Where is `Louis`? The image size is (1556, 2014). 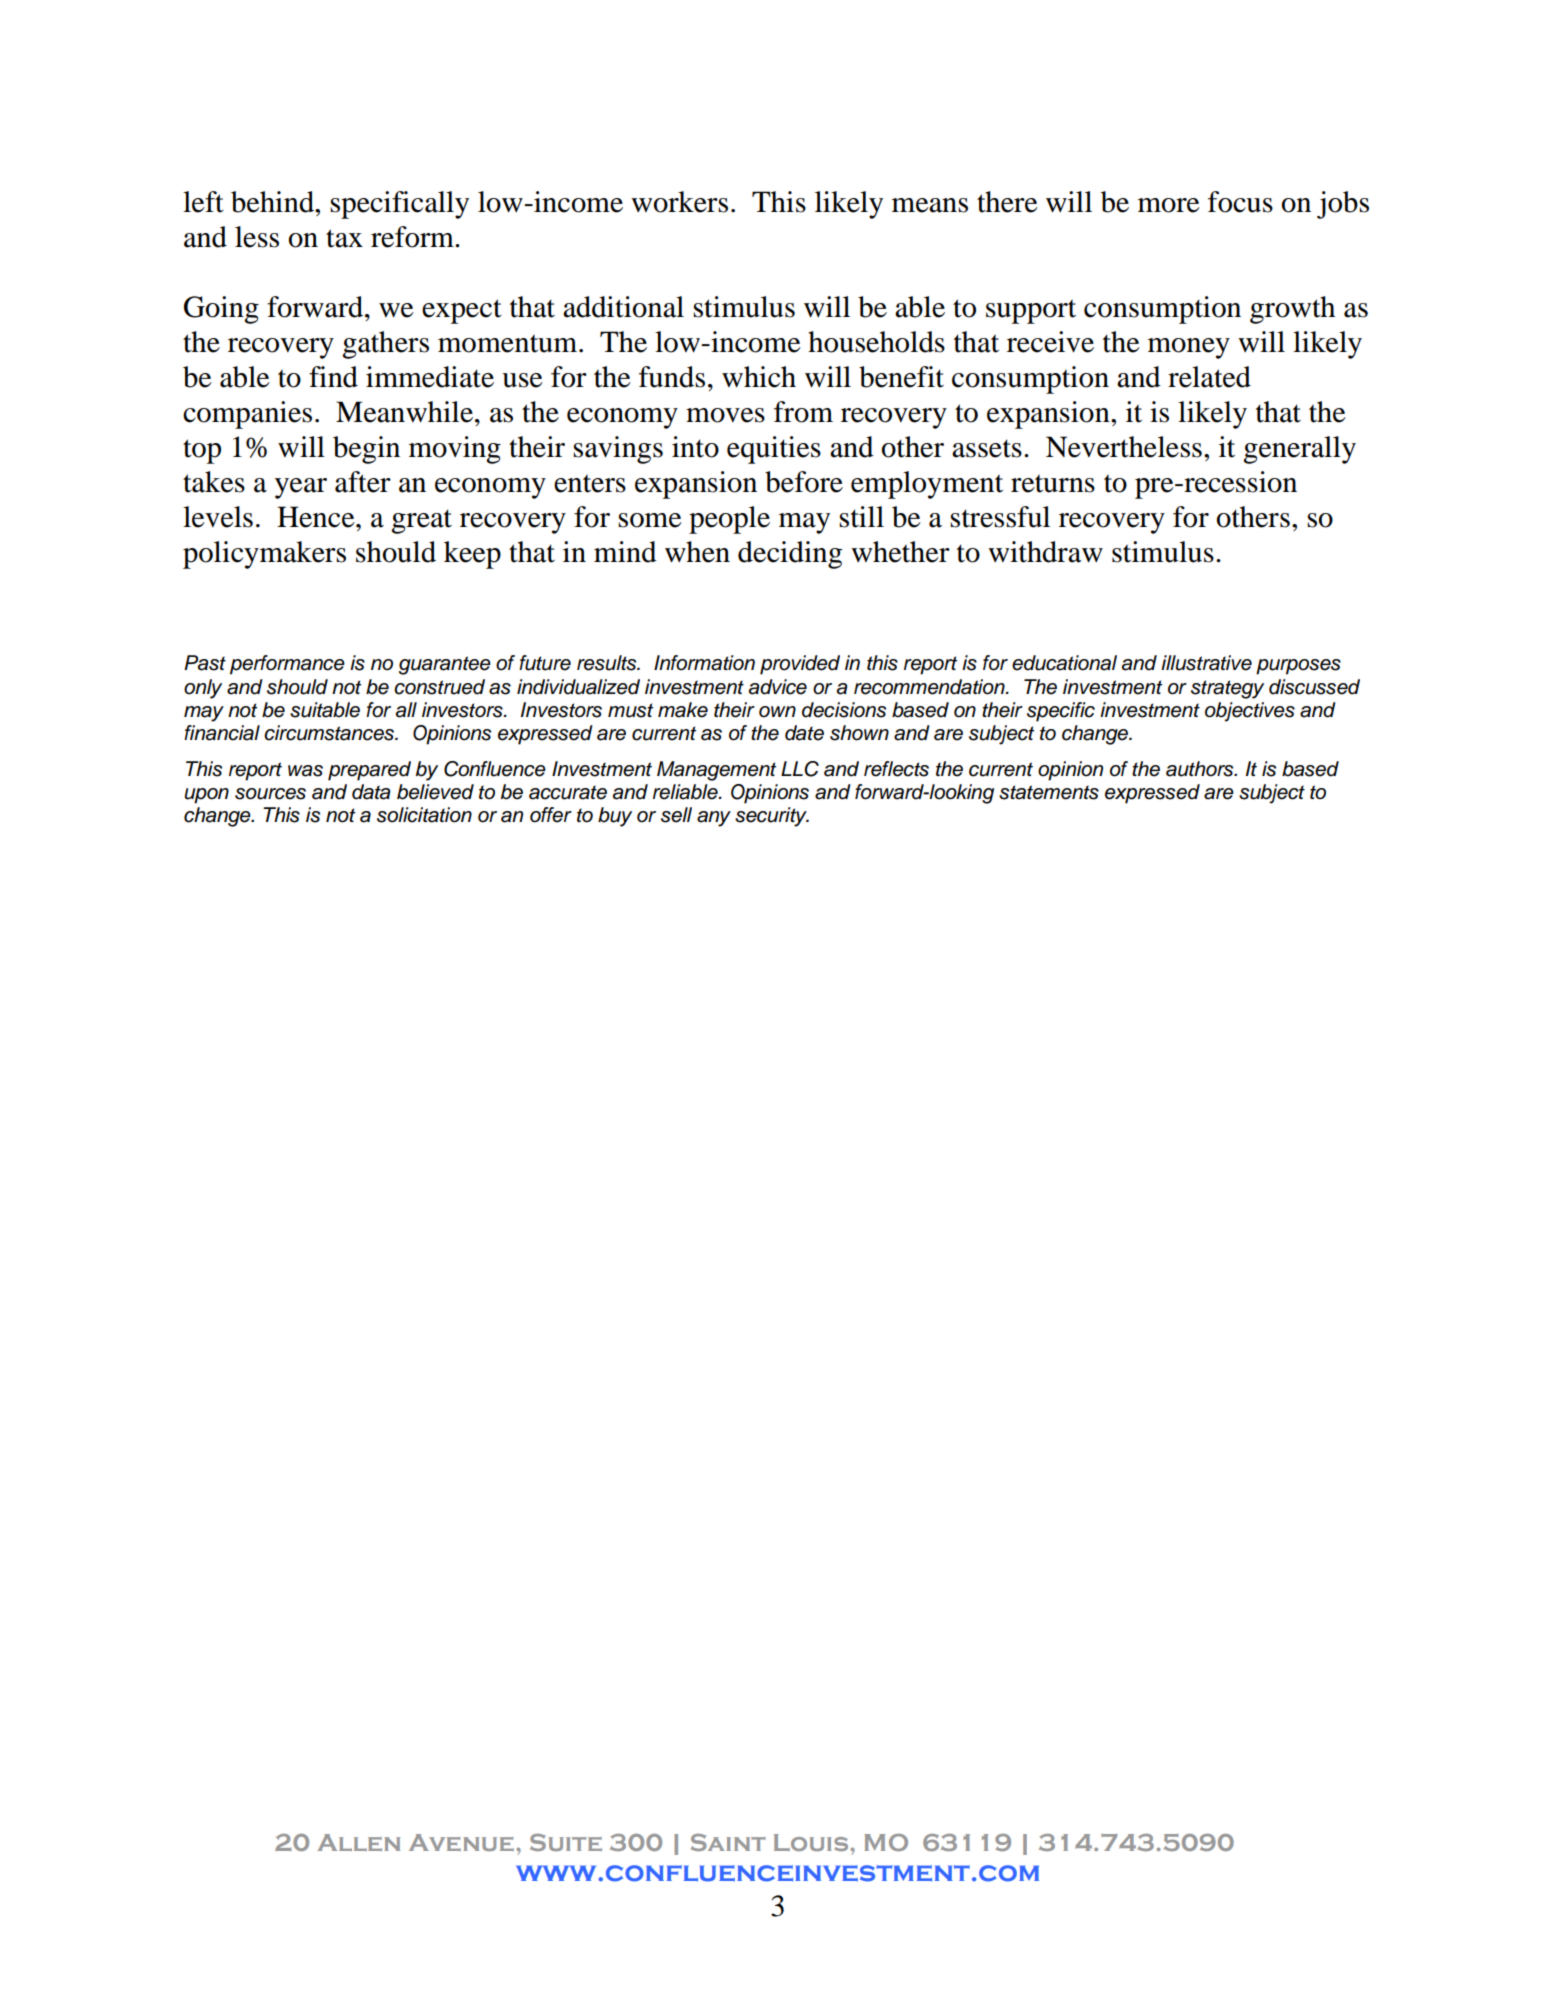
Louis is located at coordinates (812, 1842).
